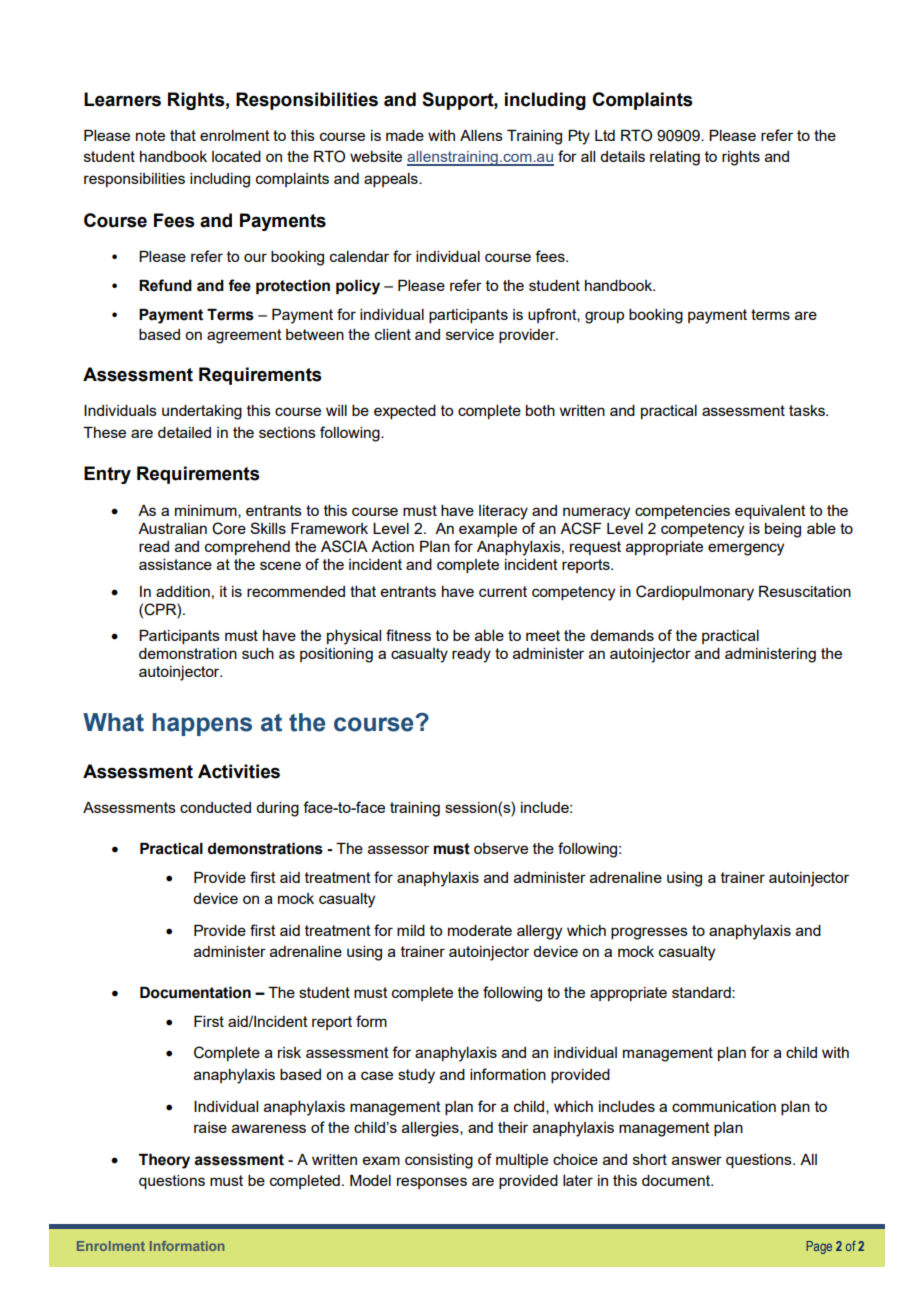  Describe the element at coordinates (150, 135) in the image. I see `note` at that location.
